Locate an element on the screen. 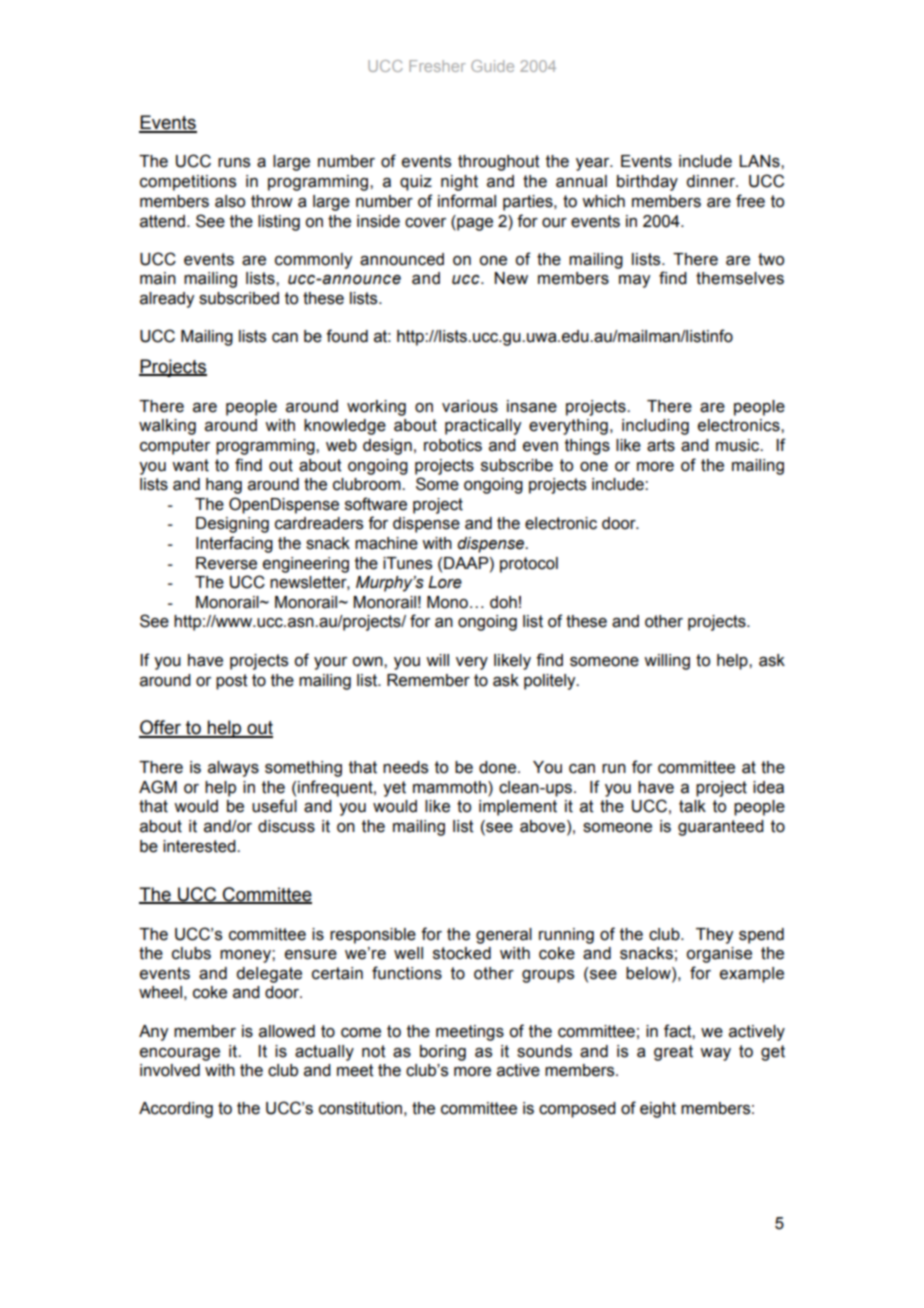 The width and height of the screenshot is (924, 1308). Fresher is located at coordinates (437, 66).
